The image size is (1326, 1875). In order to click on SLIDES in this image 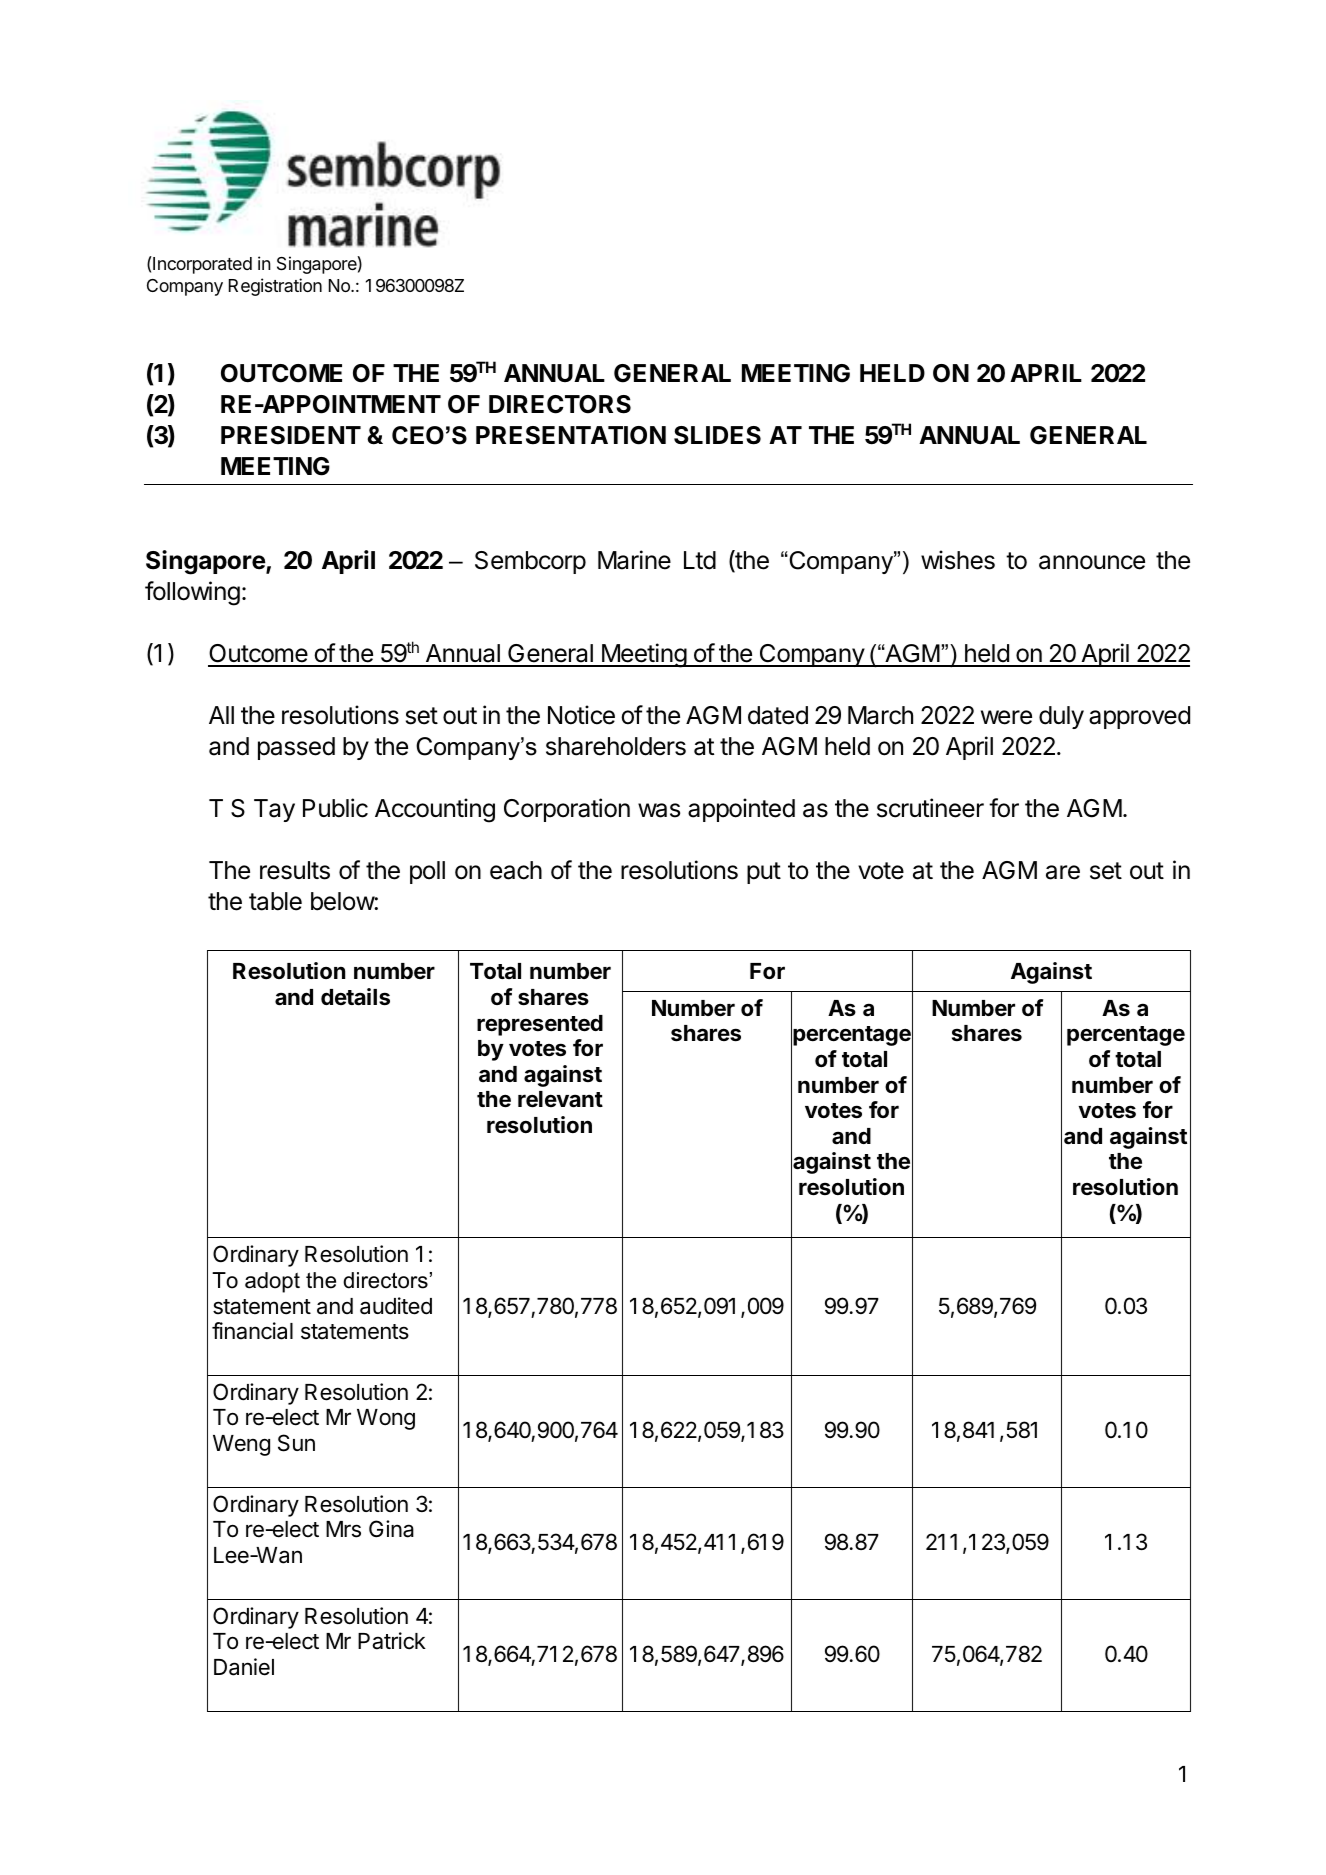, I will do `click(717, 435)`.
